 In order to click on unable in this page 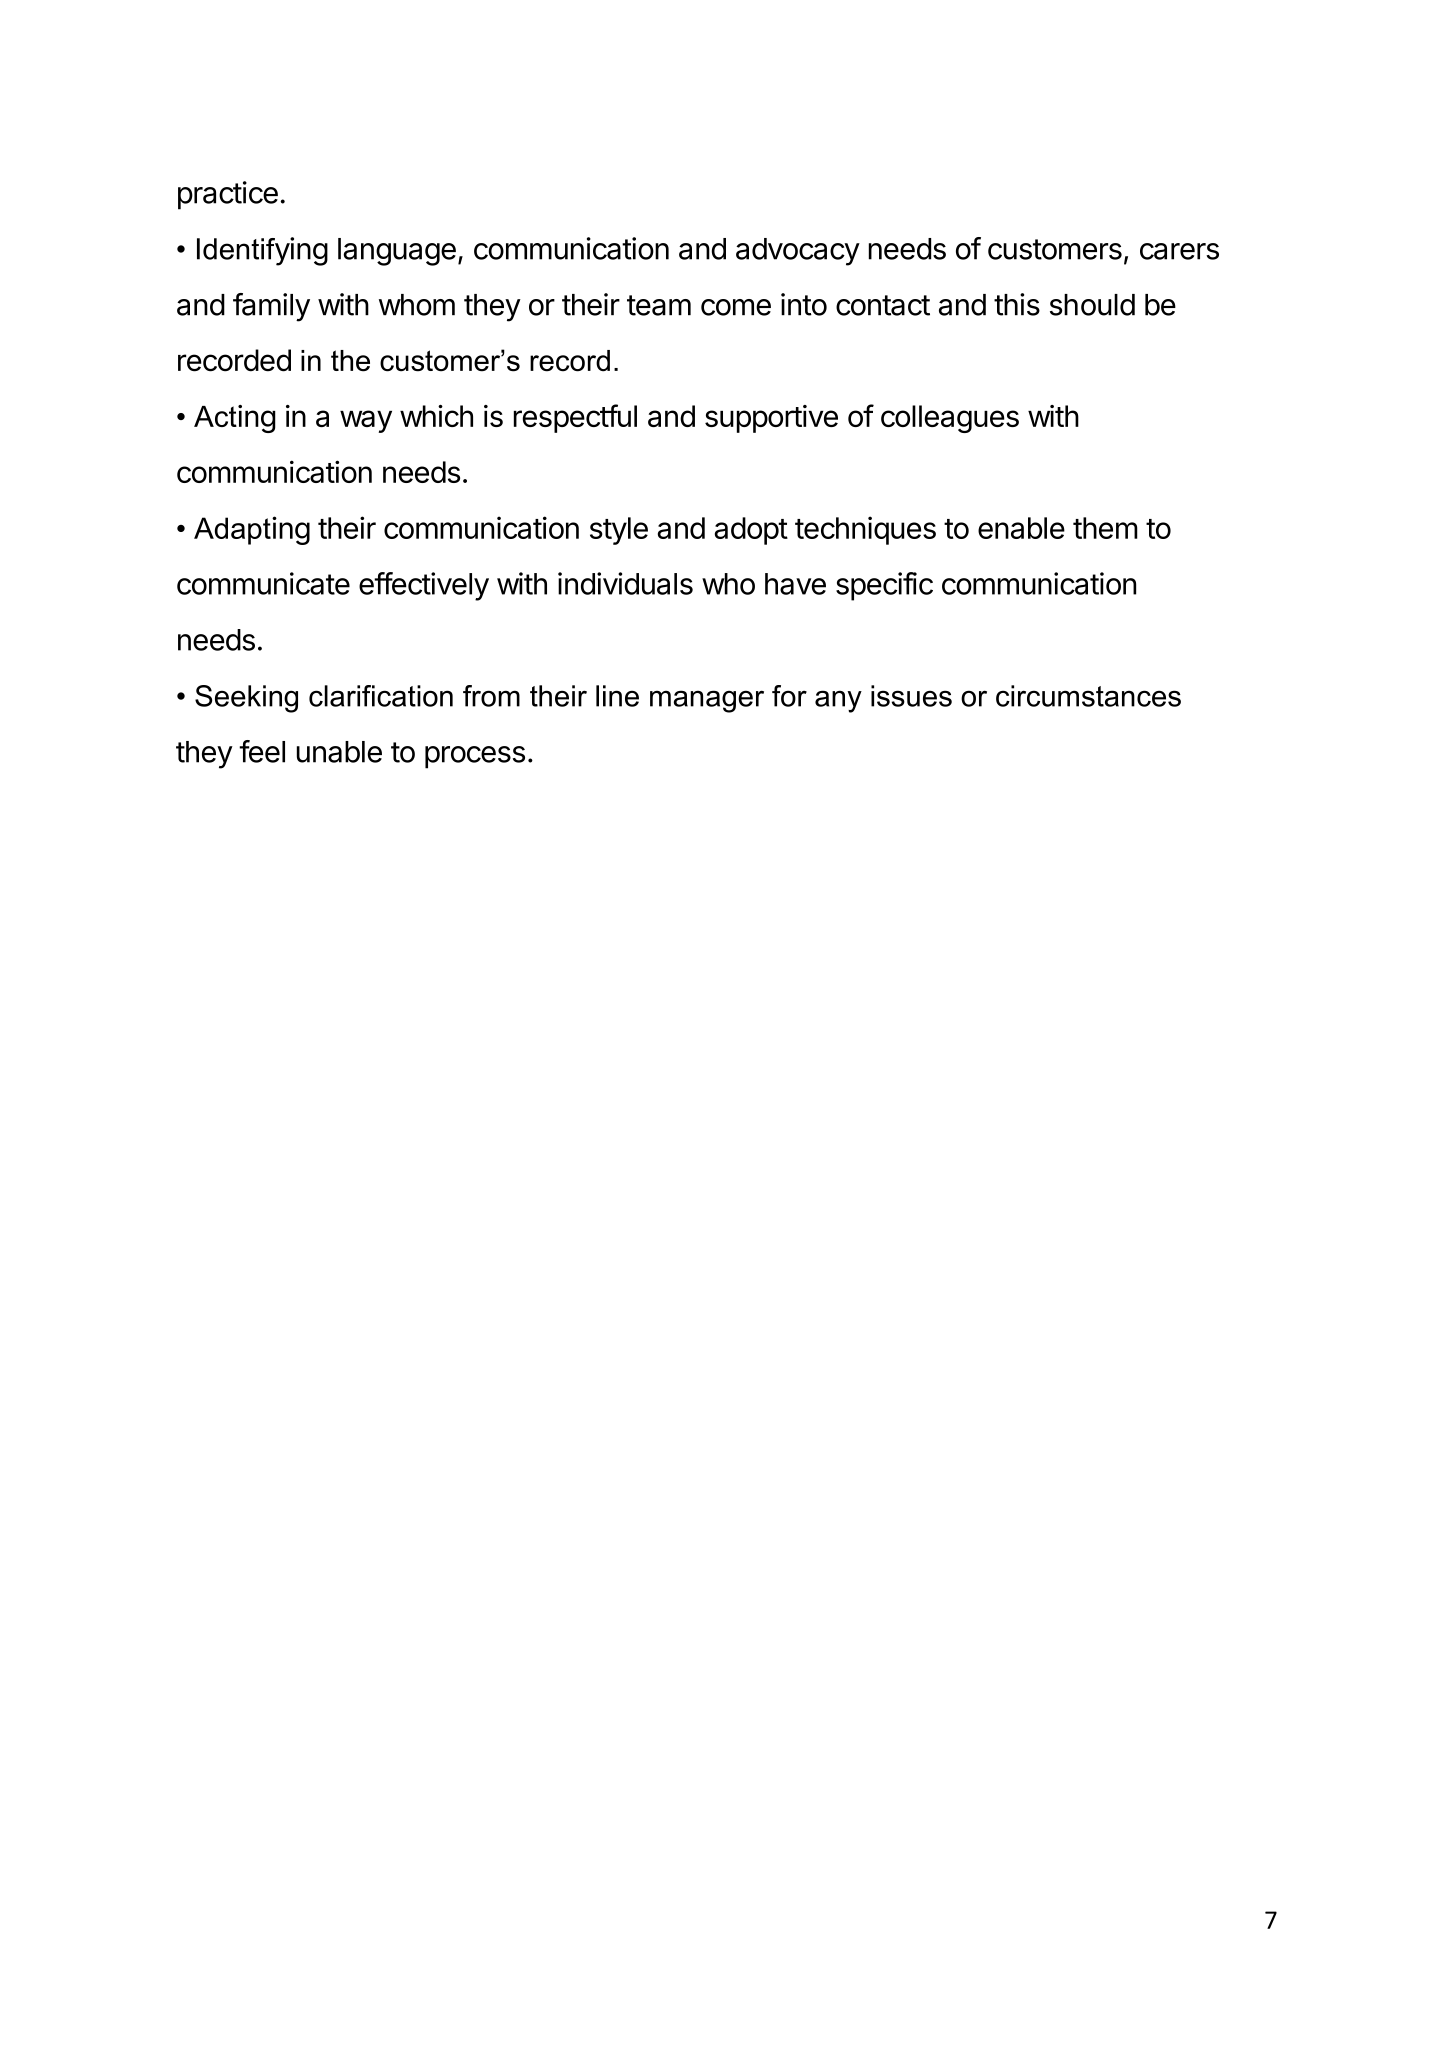, I will do `click(339, 752)`.
